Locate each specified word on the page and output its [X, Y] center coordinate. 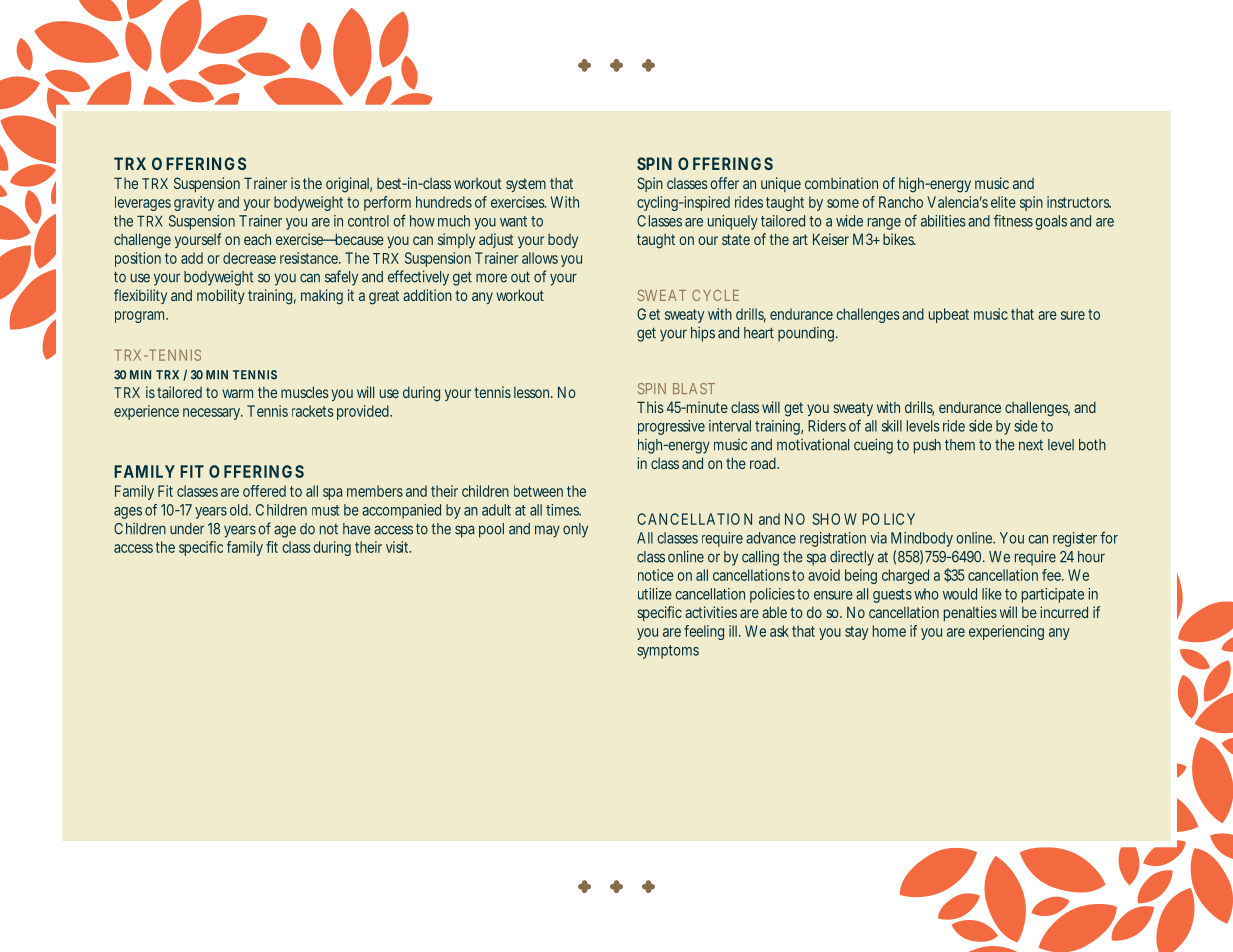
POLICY [888, 519]
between [538, 491]
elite [1003, 202]
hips [703, 334]
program [141, 317]
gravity [194, 203]
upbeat [949, 315]
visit [398, 547]
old [240, 510]
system [526, 185]
